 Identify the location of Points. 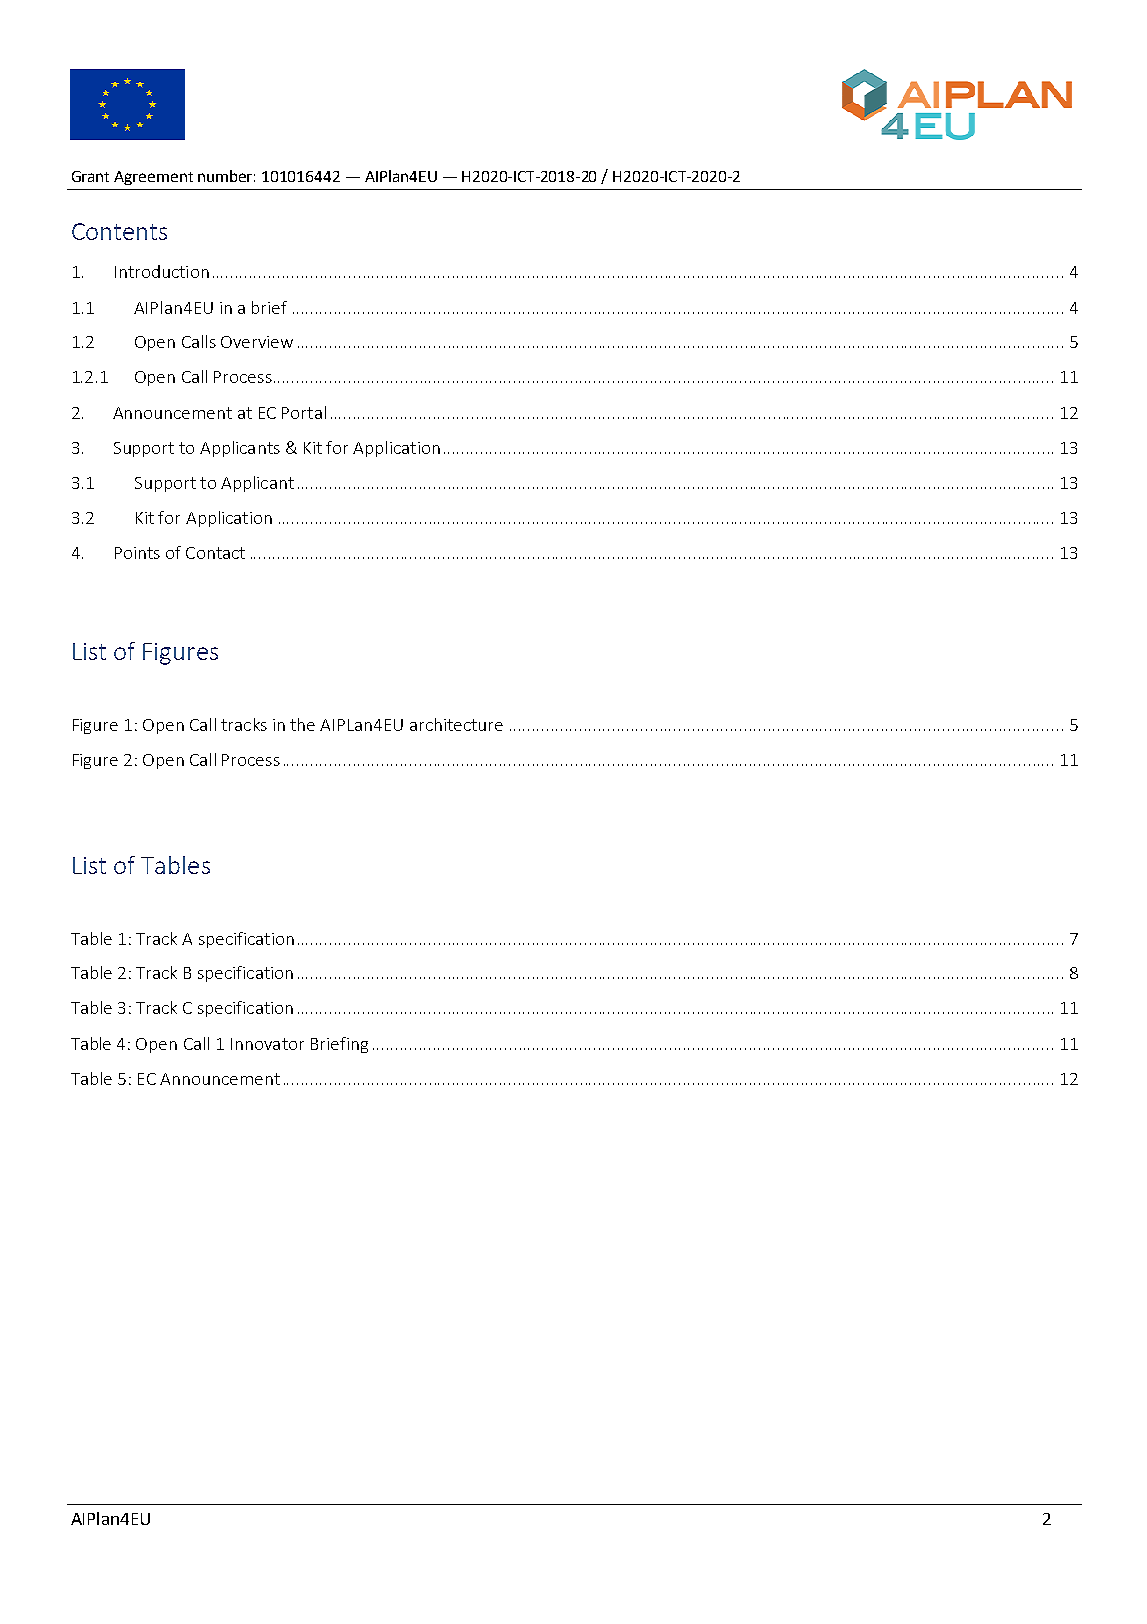
(137, 553).
